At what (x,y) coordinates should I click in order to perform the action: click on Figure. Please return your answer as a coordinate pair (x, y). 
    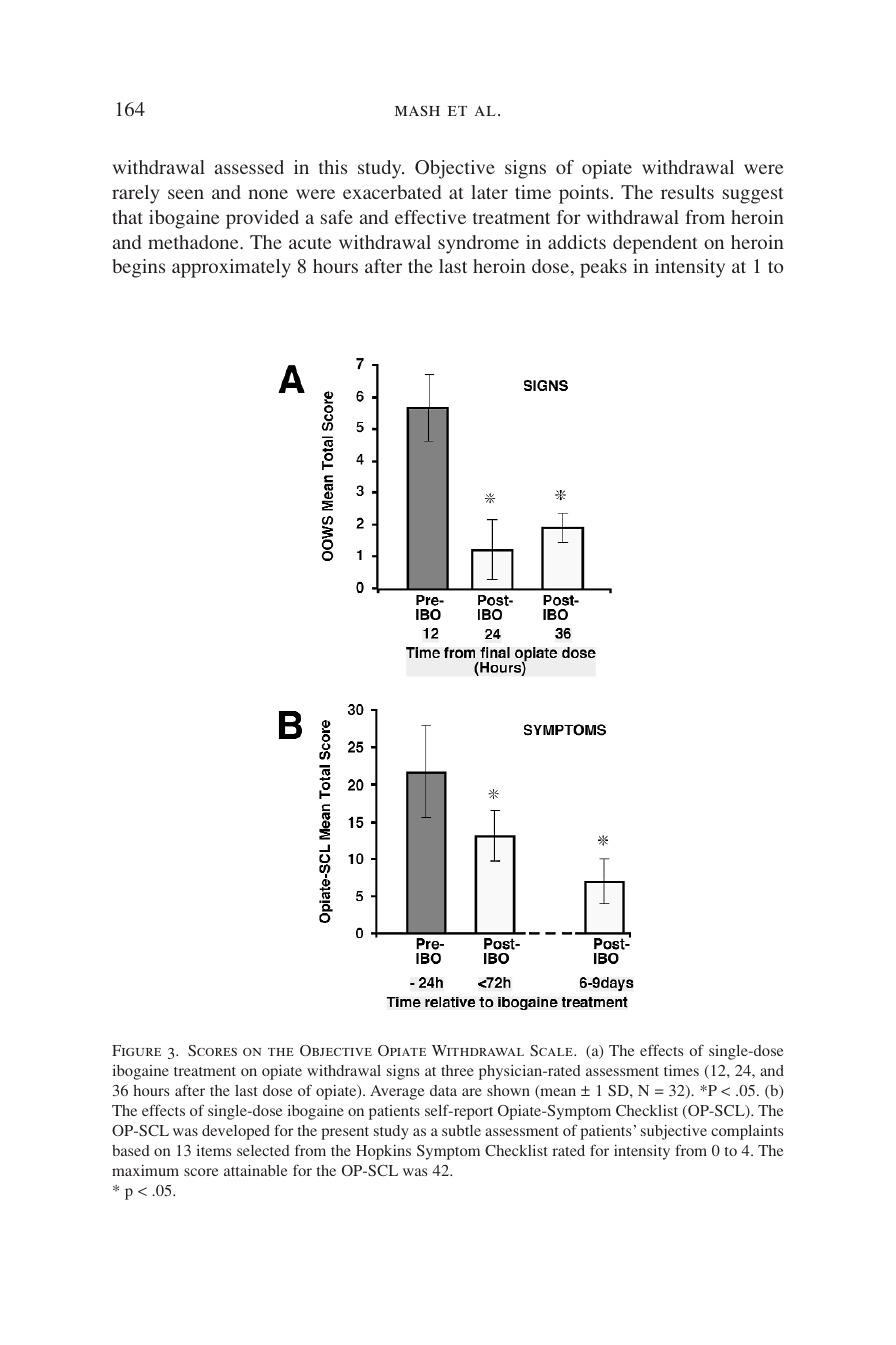
    Looking at the image, I should click on (136, 1050).
